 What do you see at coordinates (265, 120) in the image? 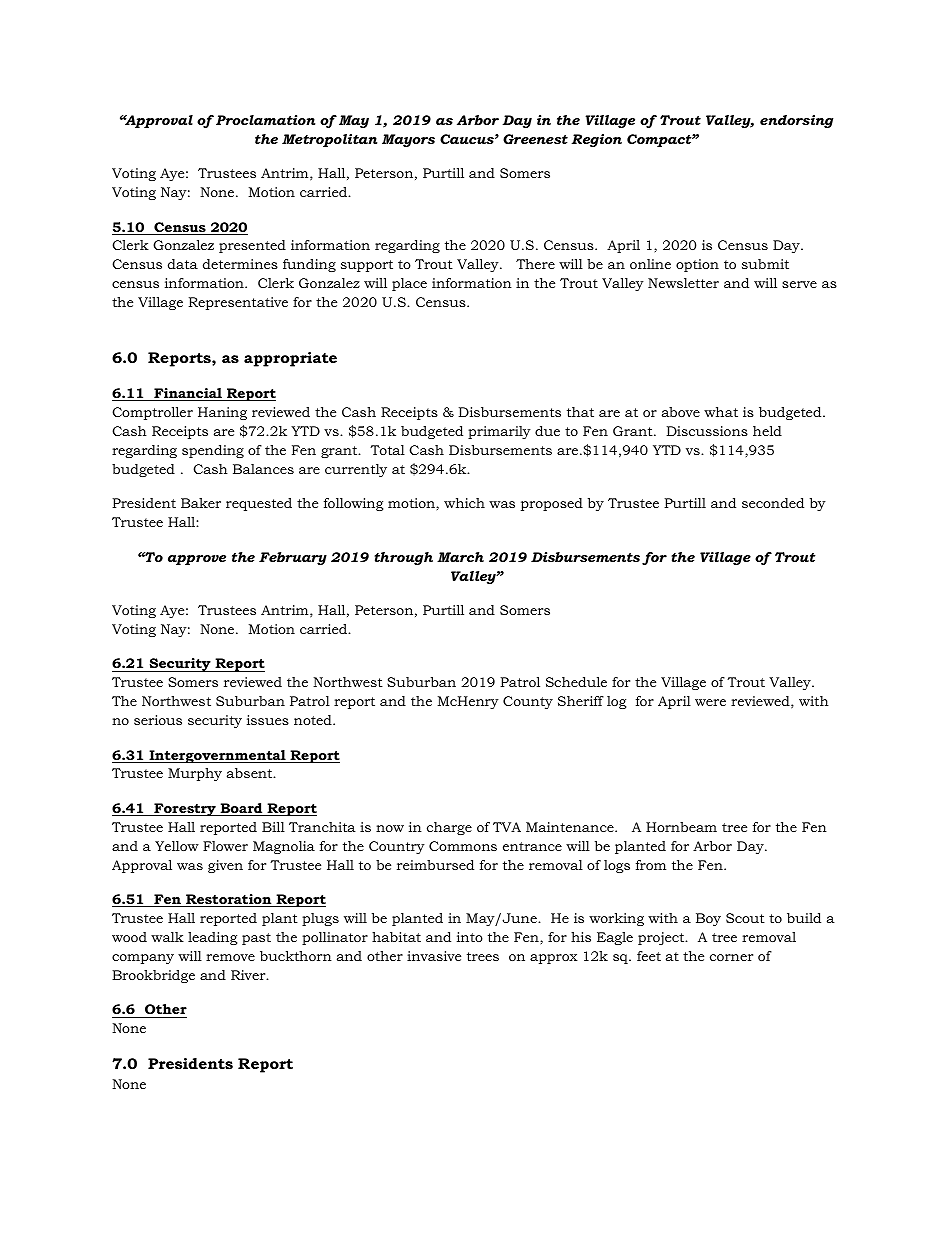
I see `Proclamation` at bounding box center [265, 120].
